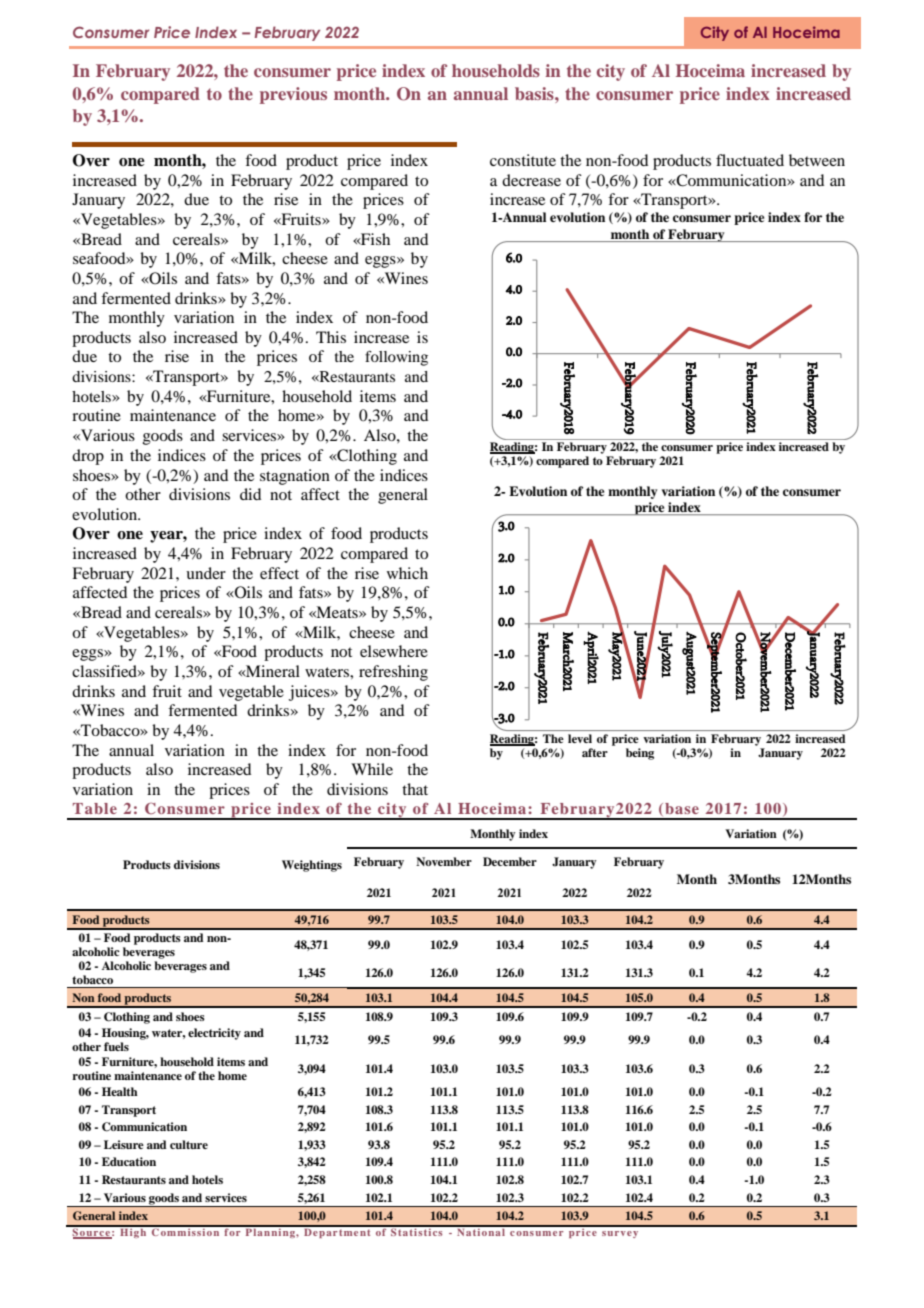  I want to click on culture, so click(189, 1144).
